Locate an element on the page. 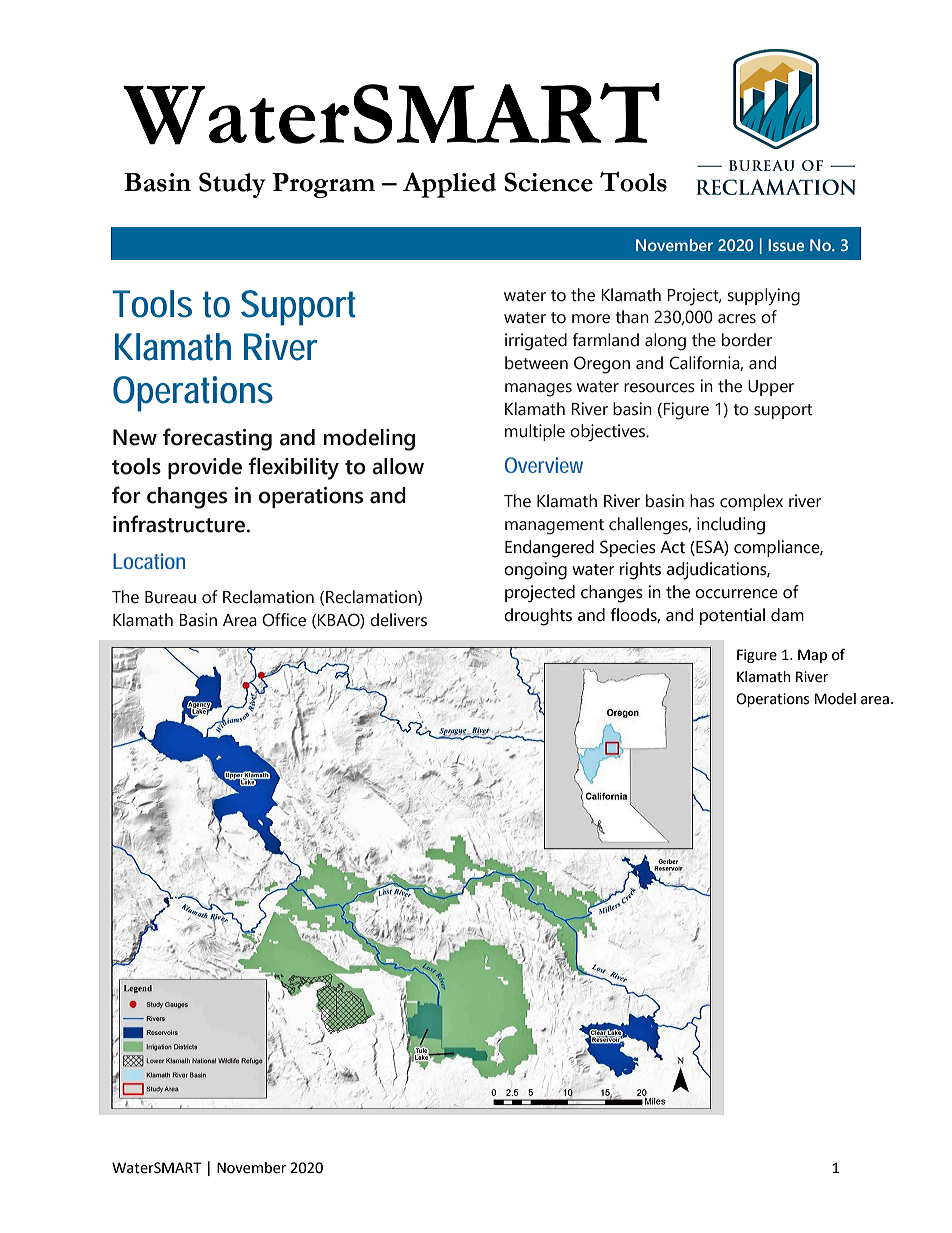  Office is located at coordinates (284, 620).
